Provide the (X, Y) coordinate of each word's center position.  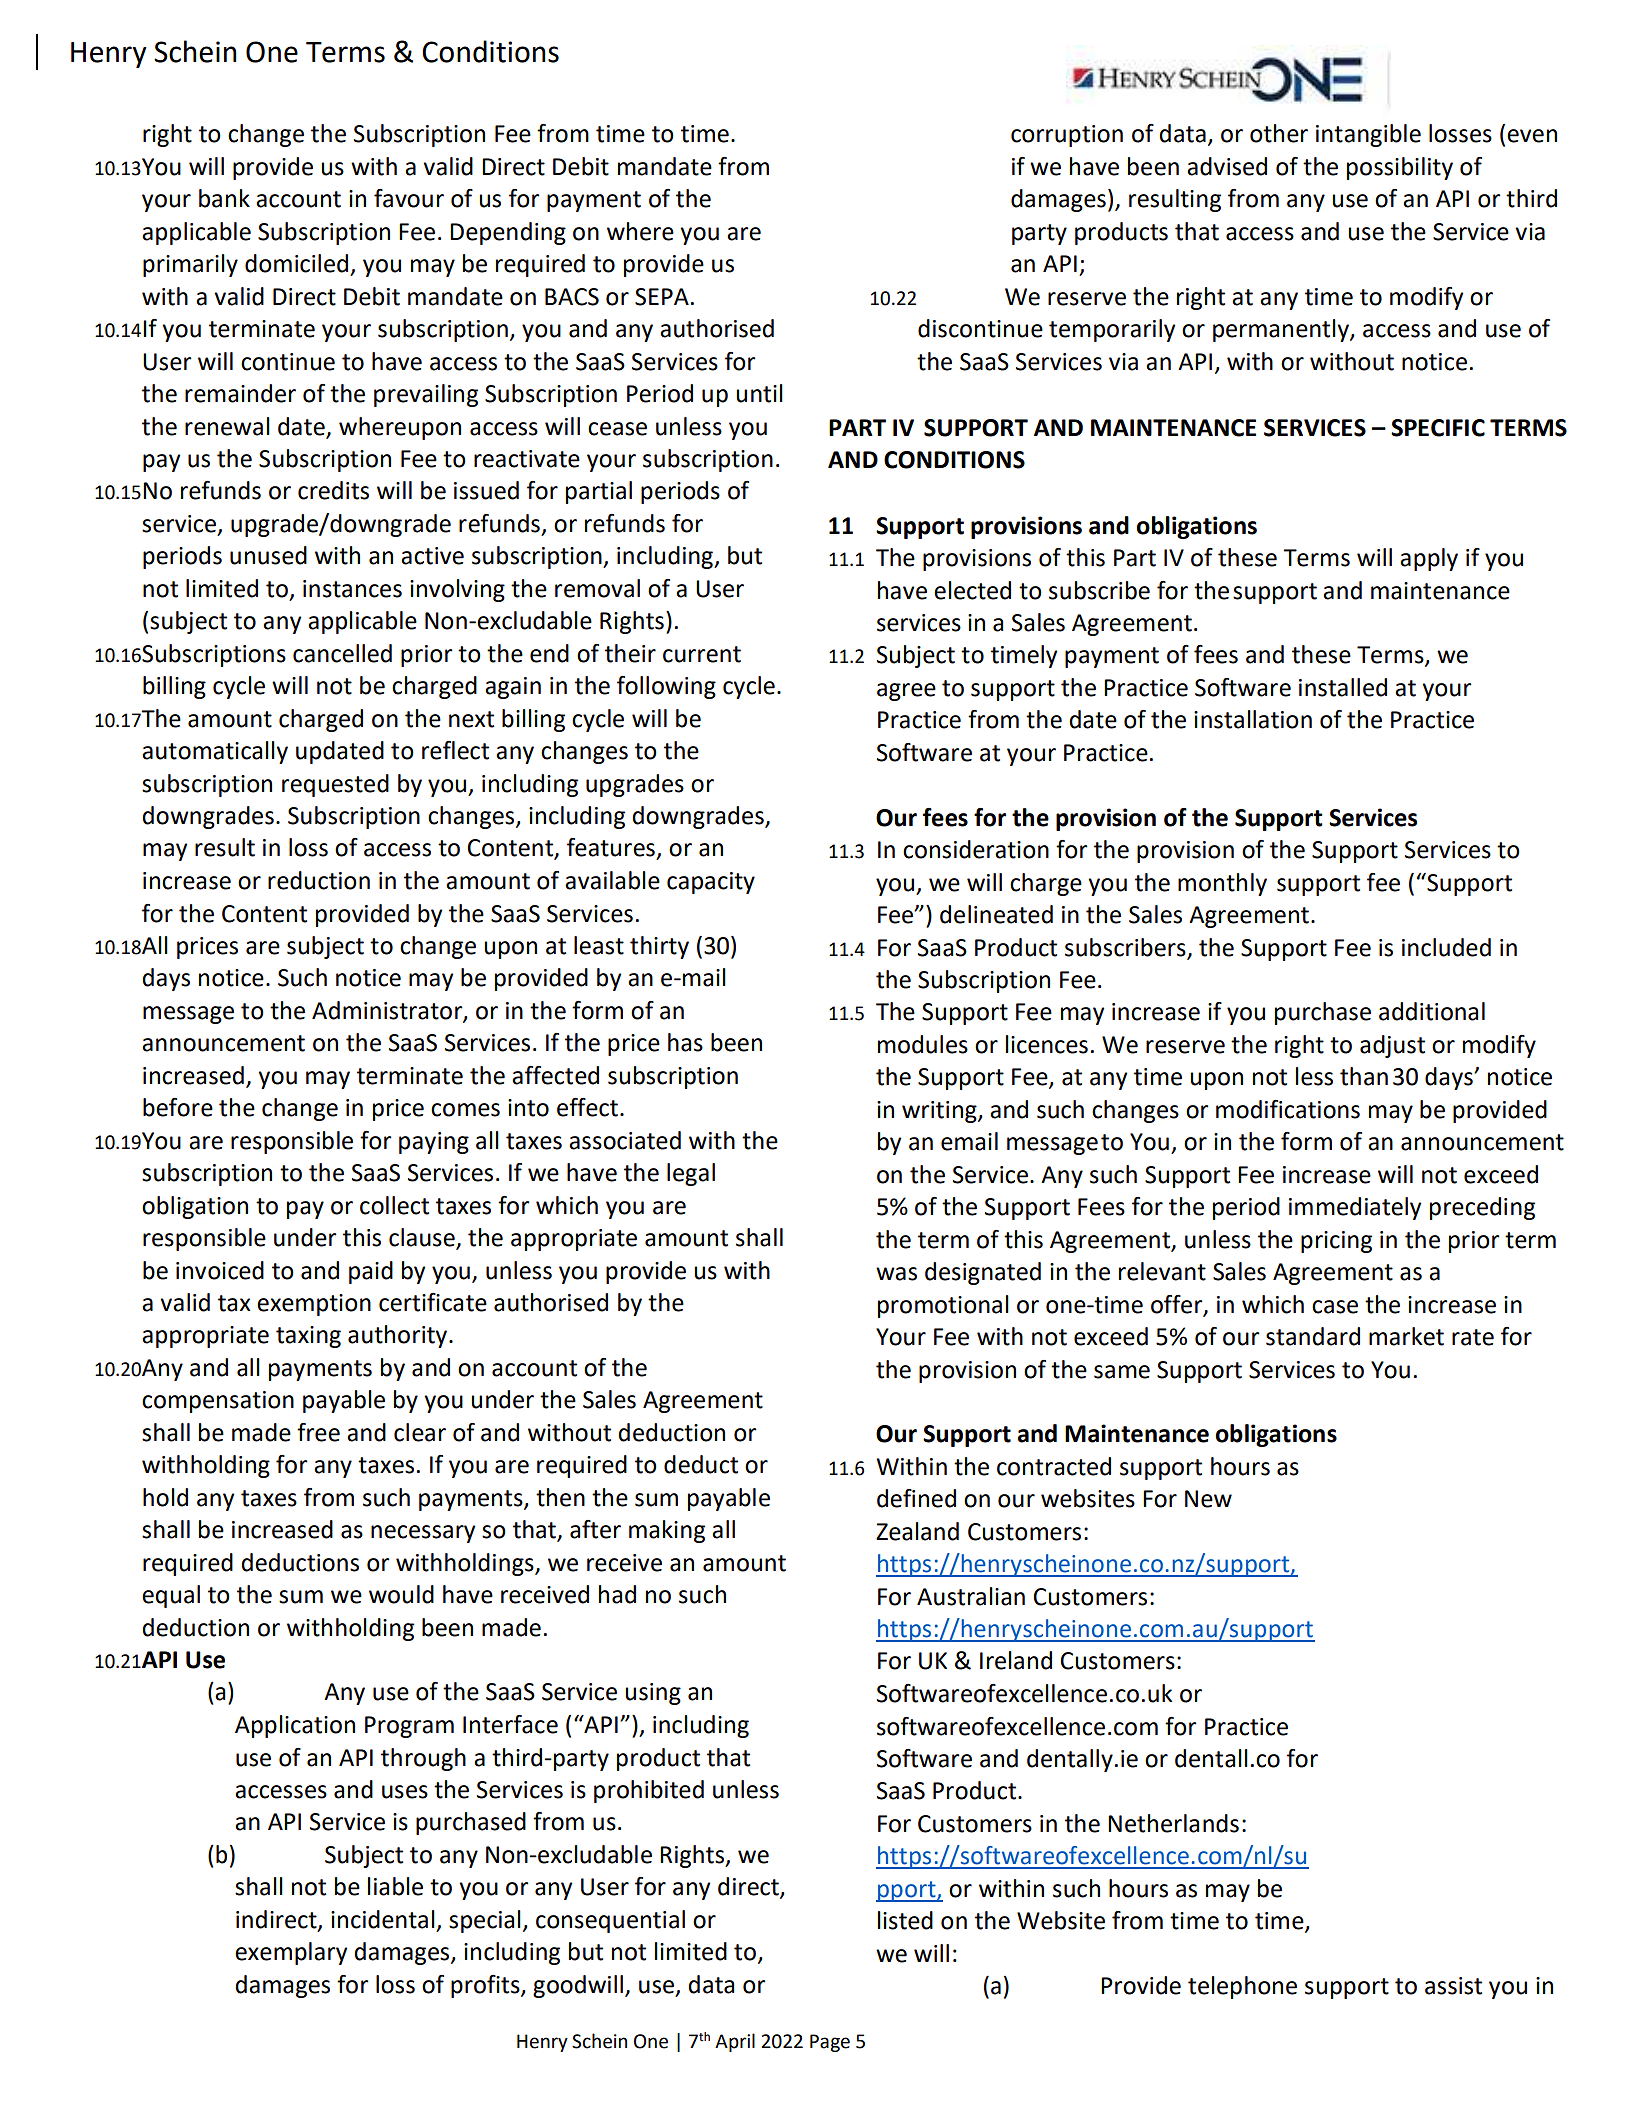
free (318, 1432)
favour (409, 198)
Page (830, 2043)
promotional (943, 1306)
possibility (1400, 168)
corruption (1067, 136)
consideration (976, 849)
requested (335, 785)
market (1406, 1336)
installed (1343, 687)
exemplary (291, 1953)
